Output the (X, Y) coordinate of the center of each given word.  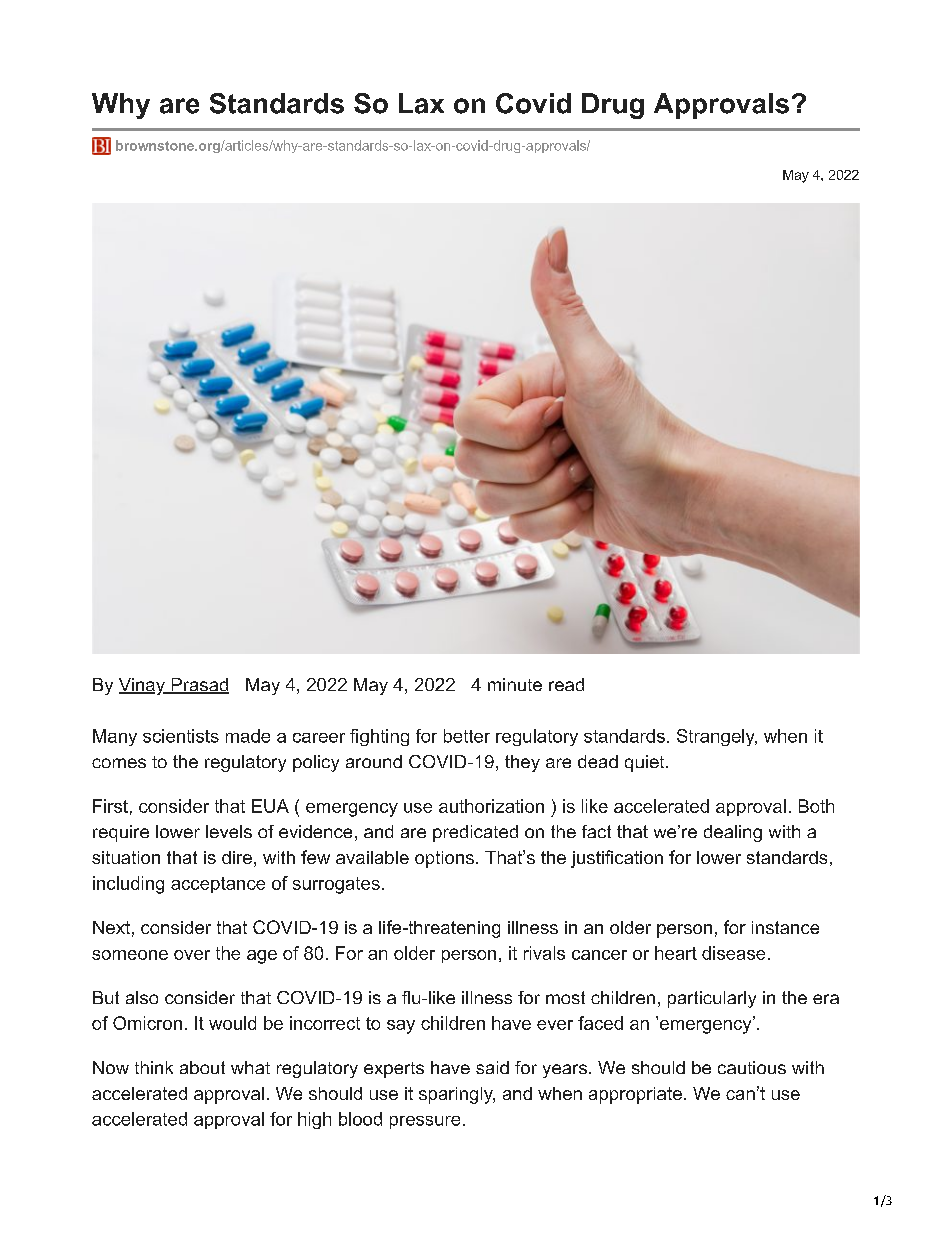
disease (733, 953)
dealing (733, 833)
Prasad (199, 686)
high (314, 1120)
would (232, 1023)
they (522, 763)
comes (119, 763)
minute (515, 684)
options (444, 859)
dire (237, 857)
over (192, 955)
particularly (712, 999)
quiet (644, 763)
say (401, 1027)
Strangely (717, 737)
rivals (544, 953)
